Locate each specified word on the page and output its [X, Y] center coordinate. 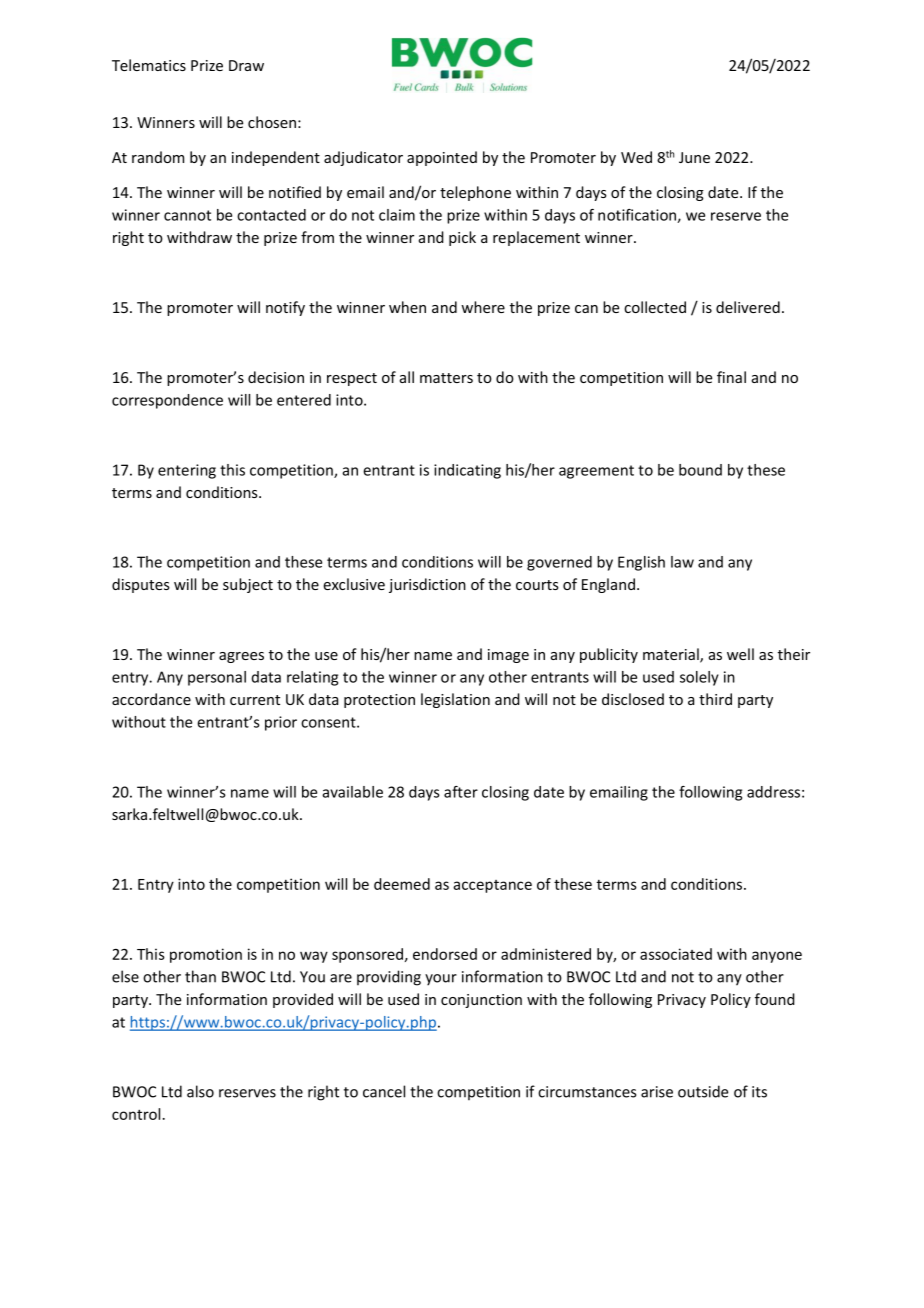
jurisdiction [427, 585]
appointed [442, 158]
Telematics [149, 65]
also [200, 1091]
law [682, 562]
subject [248, 585]
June [694, 157]
